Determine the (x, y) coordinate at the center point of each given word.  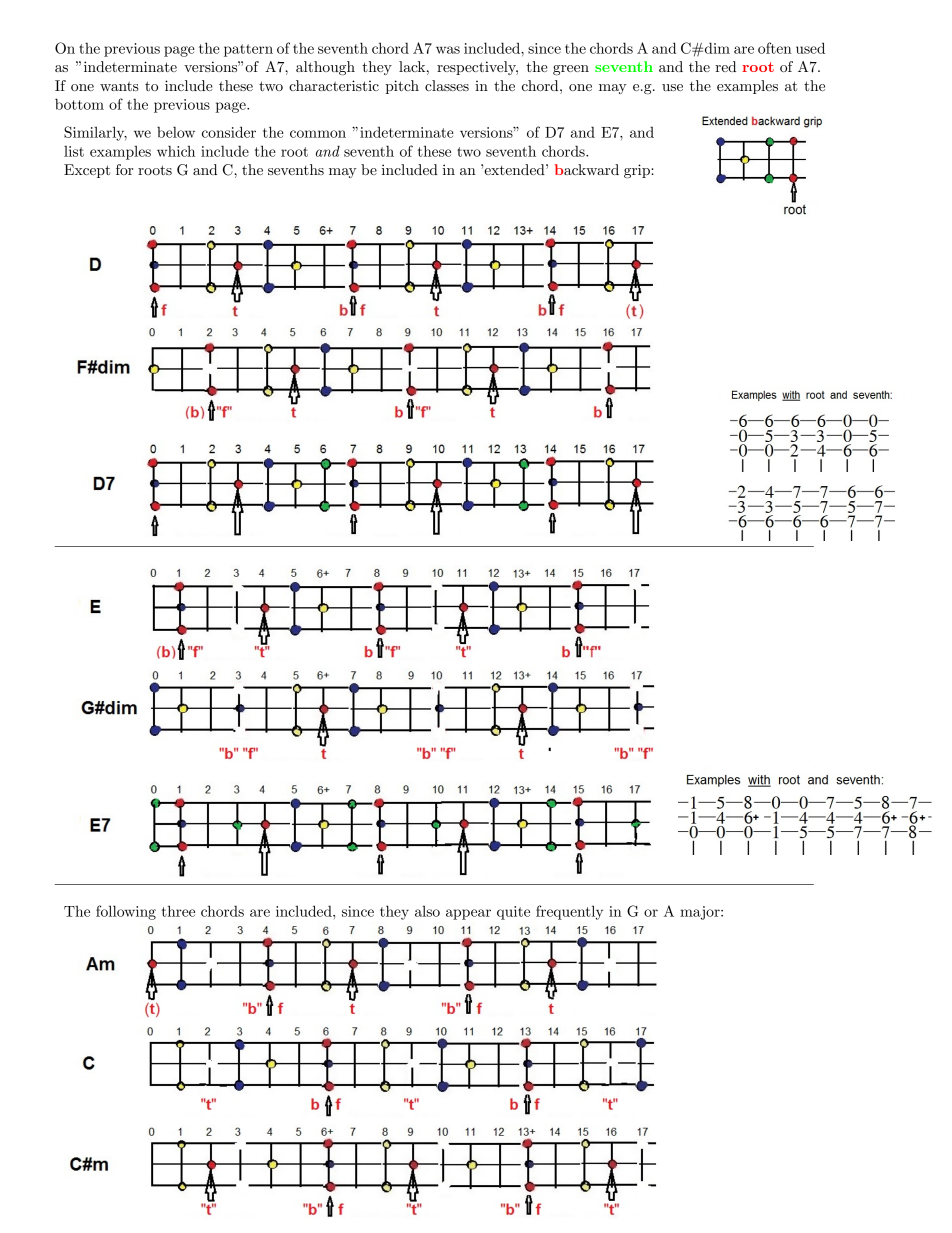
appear (468, 914)
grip (638, 171)
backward (586, 169)
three (178, 911)
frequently (569, 912)
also (427, 911)
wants (119, 86)
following (126, 912)
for (124, 169)
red (725, 66)
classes (447, 85)
